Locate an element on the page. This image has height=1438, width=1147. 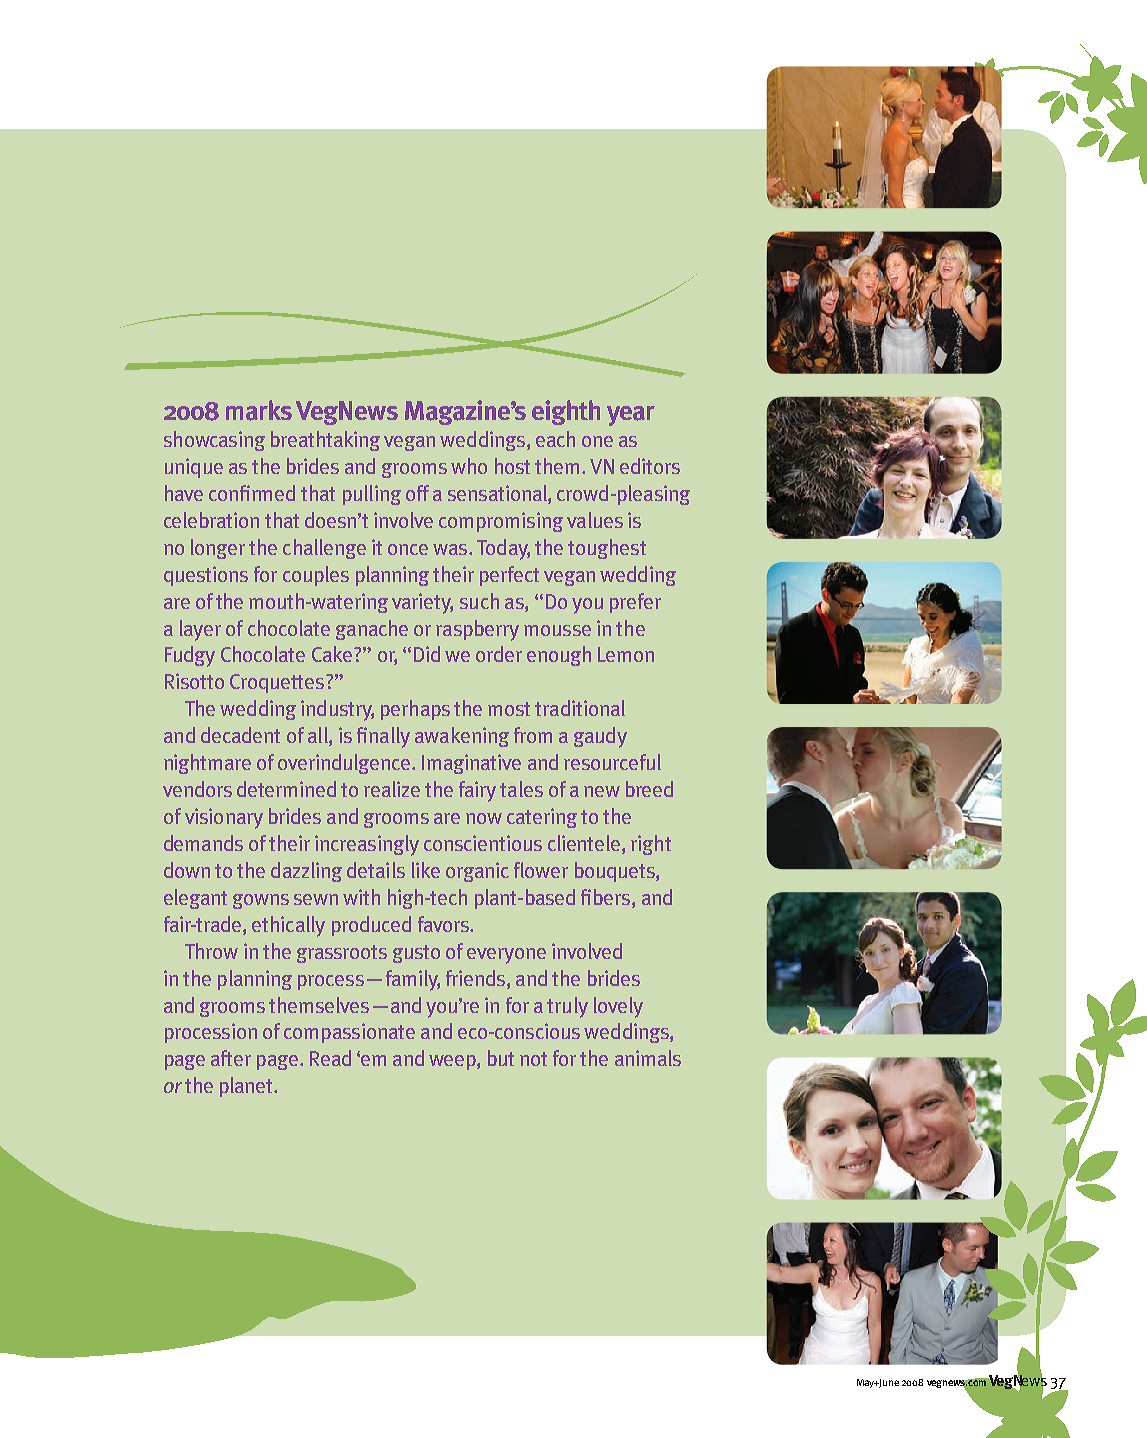
who is located at coordinates (469, 466).
